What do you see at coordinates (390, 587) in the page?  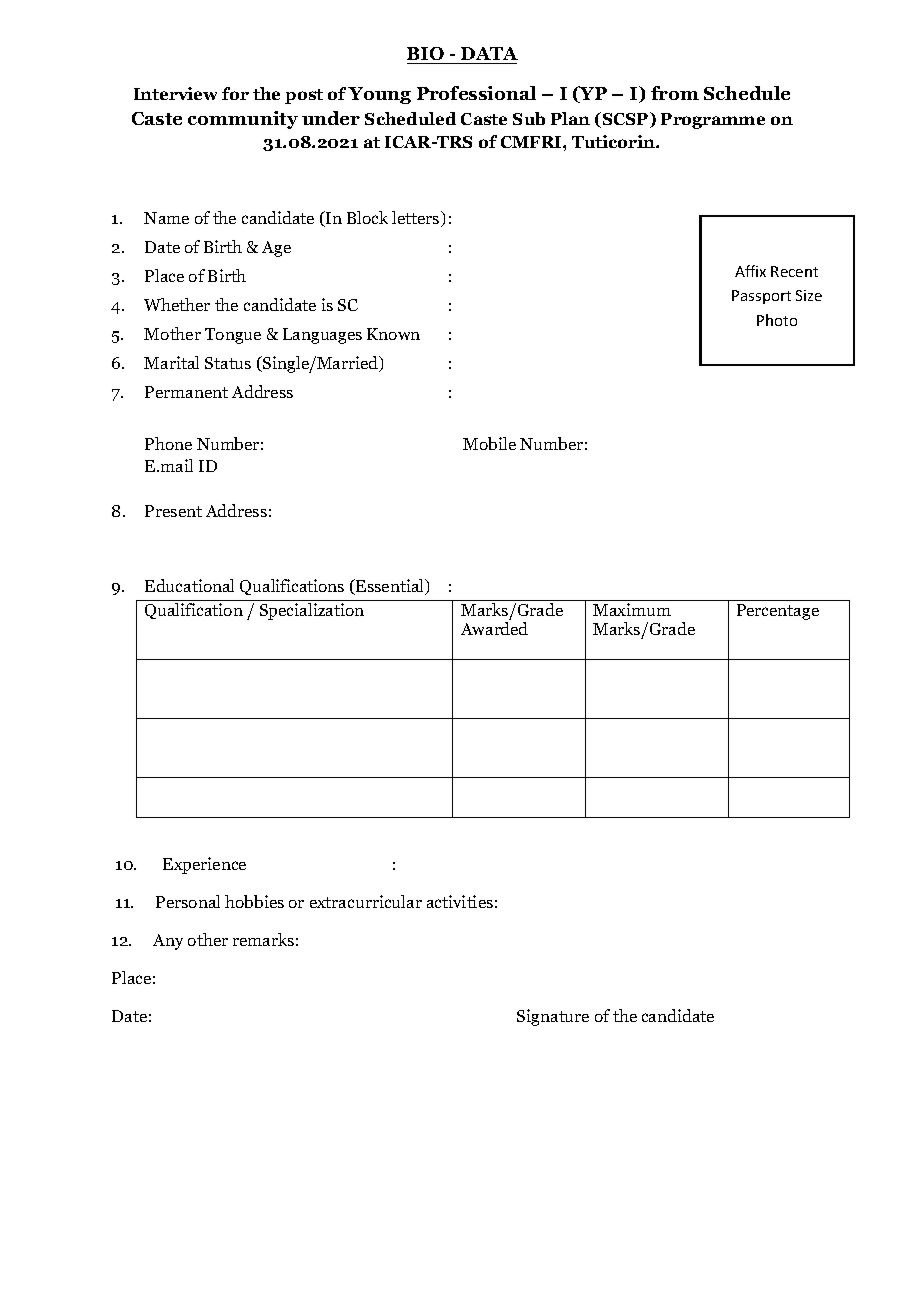 I see `Essential` at bounding box center [390, 587].
